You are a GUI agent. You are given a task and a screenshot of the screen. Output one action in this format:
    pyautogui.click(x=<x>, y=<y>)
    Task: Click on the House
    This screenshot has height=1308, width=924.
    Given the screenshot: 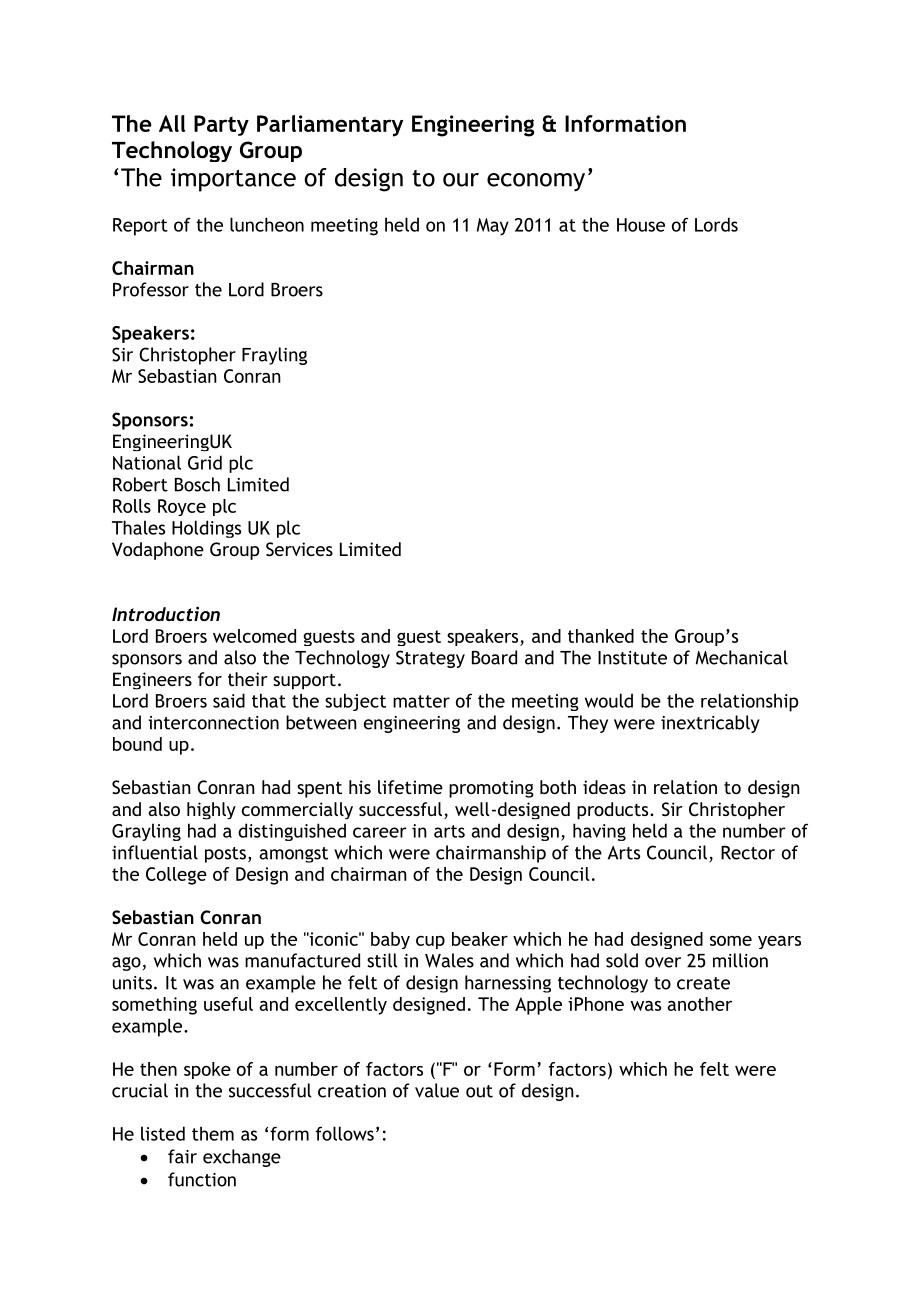 What is the action you would take?
    pyautogui.click(x=641, y=225)
